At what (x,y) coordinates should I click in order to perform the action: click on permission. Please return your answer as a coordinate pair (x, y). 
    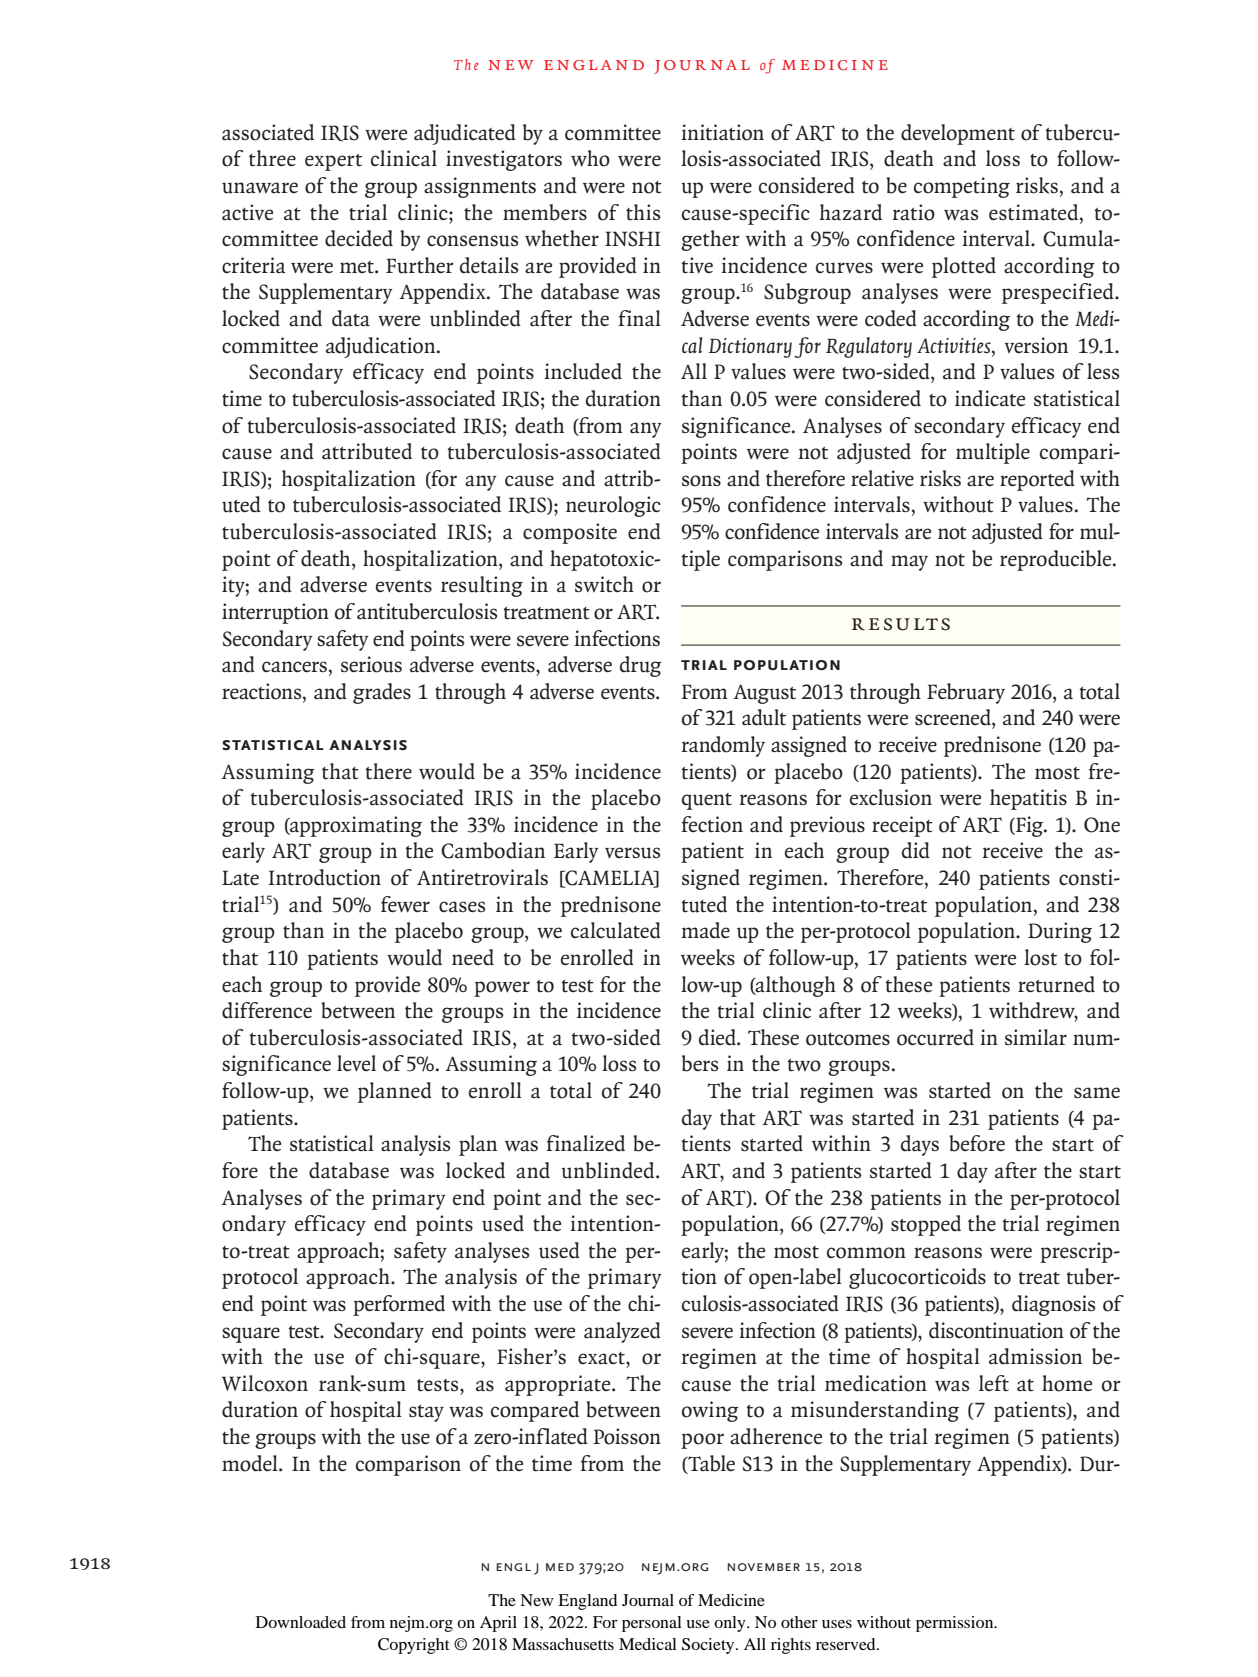
    Looking at the image, I should click on (956, 1624).
